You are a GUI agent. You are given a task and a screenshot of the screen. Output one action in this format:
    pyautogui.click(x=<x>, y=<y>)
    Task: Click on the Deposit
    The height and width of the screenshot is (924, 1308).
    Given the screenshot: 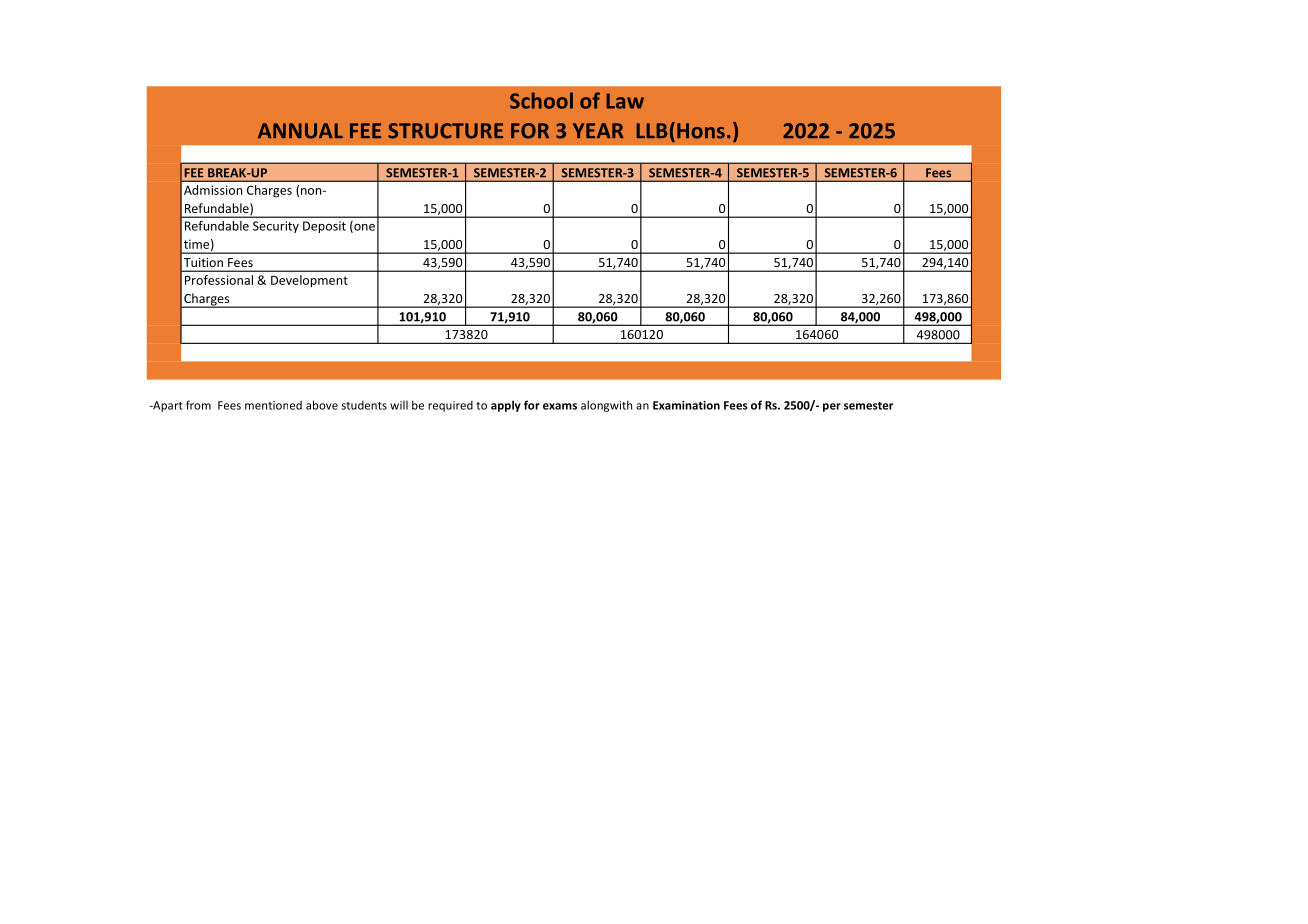 What is the action you would take?
    pyautogui.click(x=324, y=227)
